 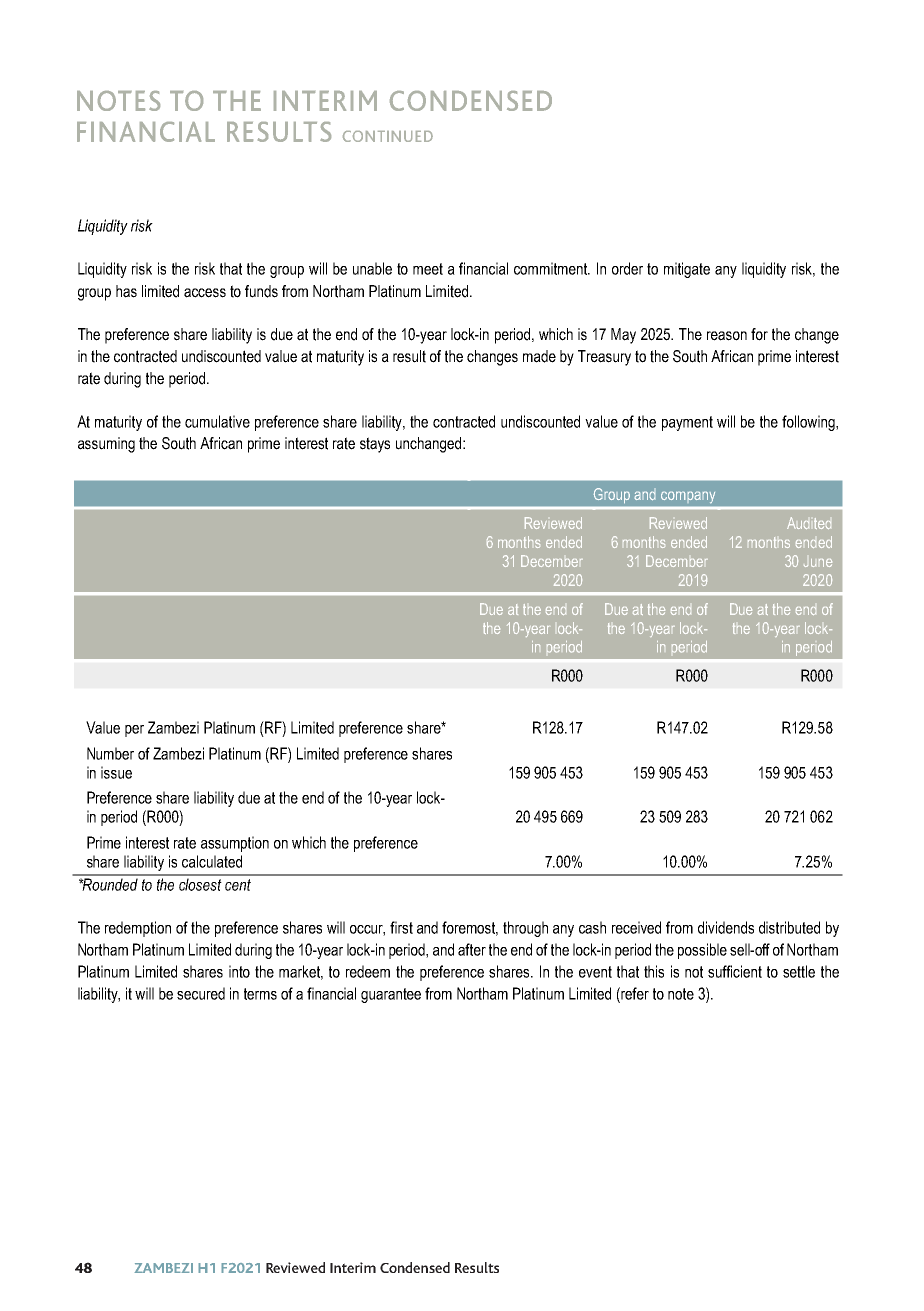 What do you see at coordinates (201, 993) in the screenshot?
I see `secured` at bounding box center [201, 993].
